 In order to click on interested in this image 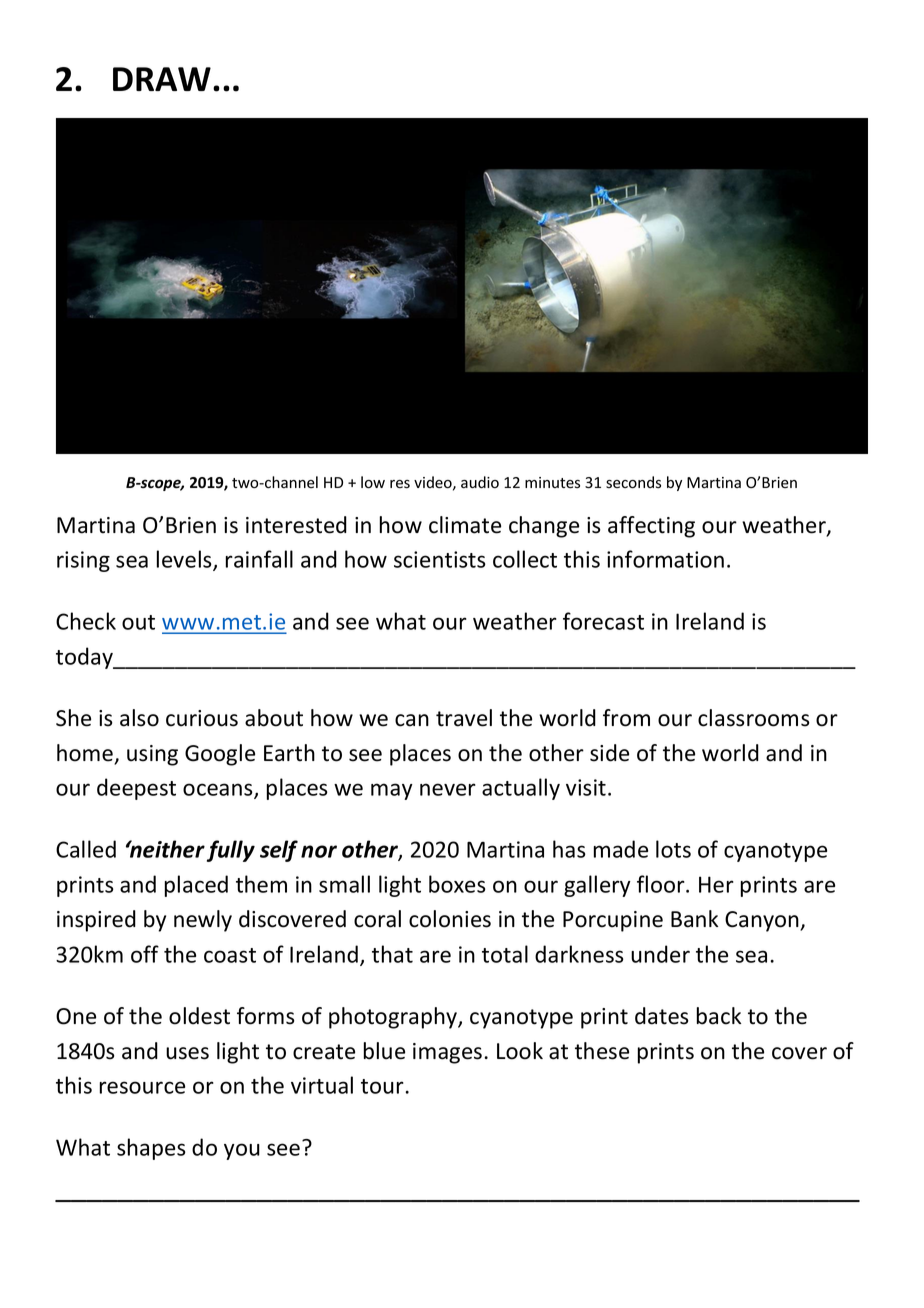, I will do `click(296, 525)`.
